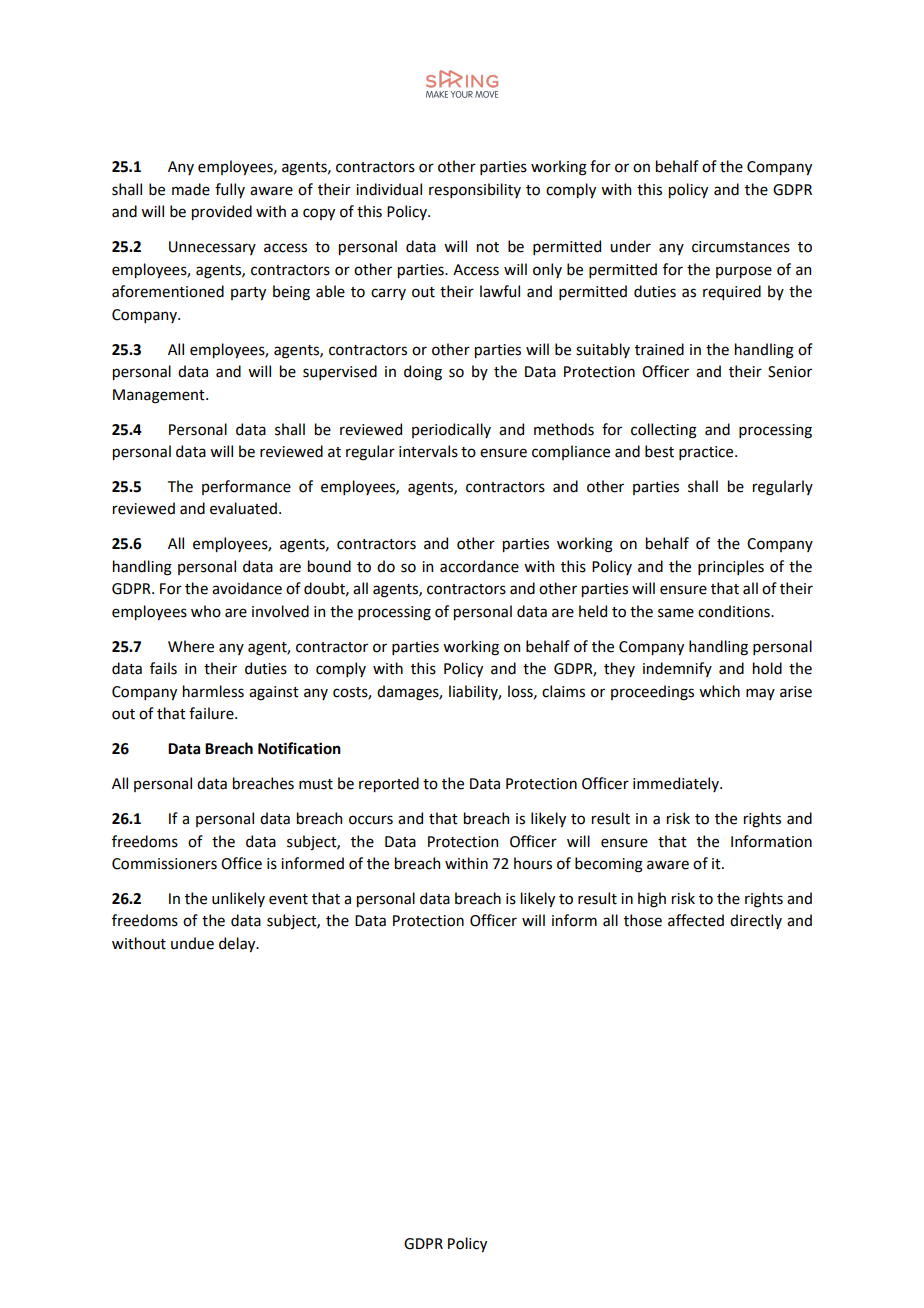 The height and width of the page is (1308, 924). I want to click on which, so click(719, 691).
